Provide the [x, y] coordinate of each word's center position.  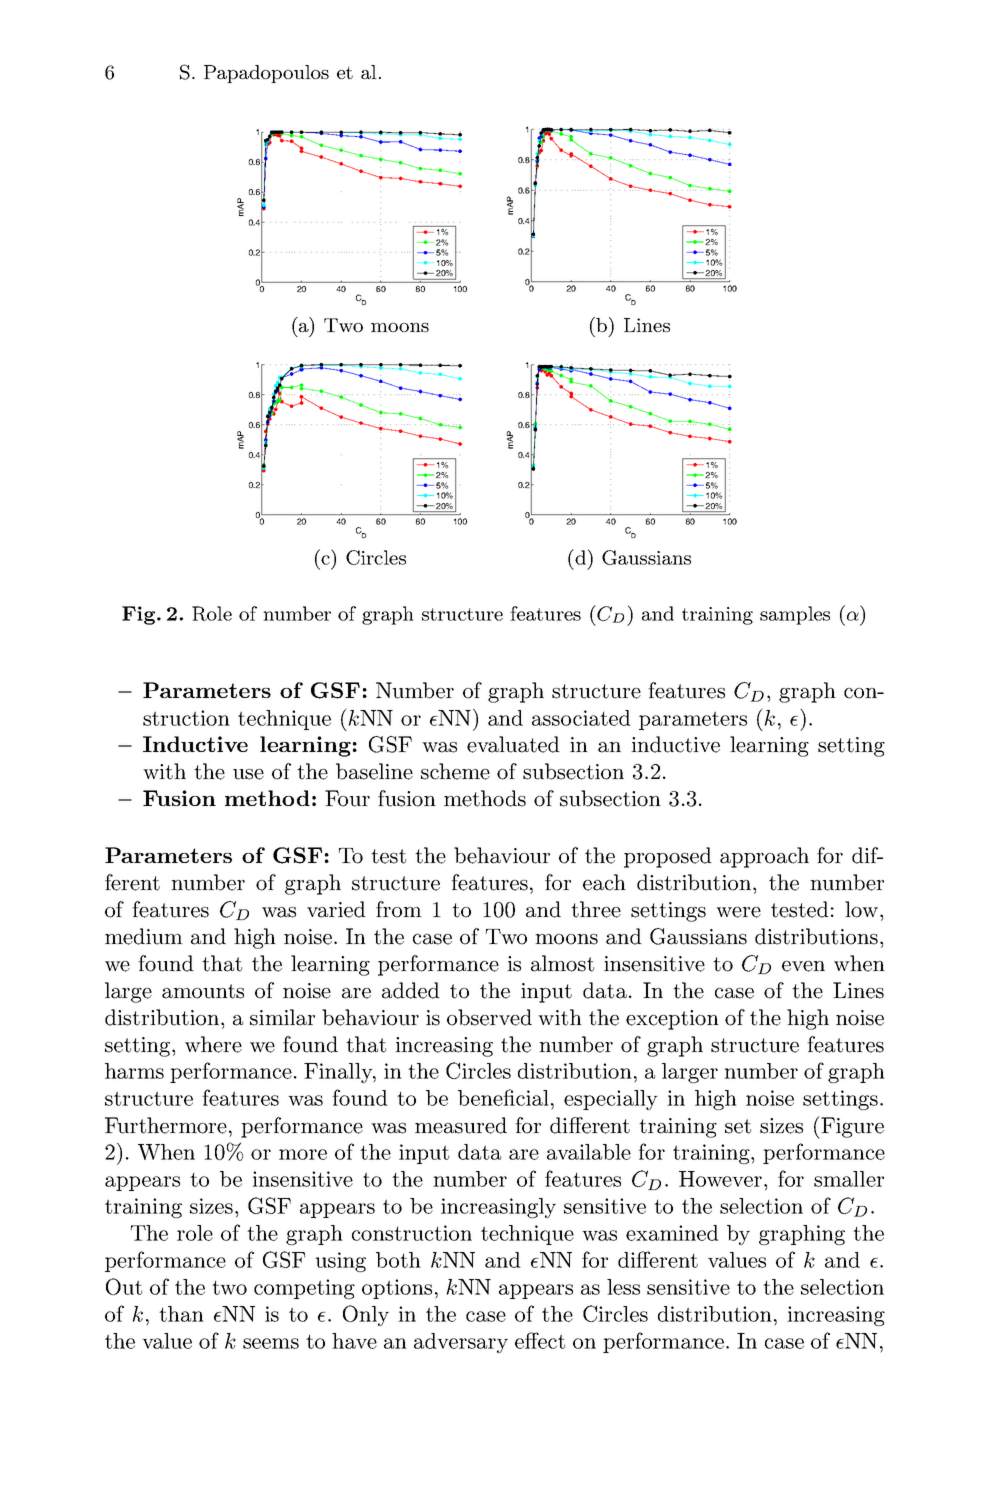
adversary [461, 1343]
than [181, 1314]
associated [581, 718]
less [623, 1287]
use [248, 774]
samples [795, 615]
